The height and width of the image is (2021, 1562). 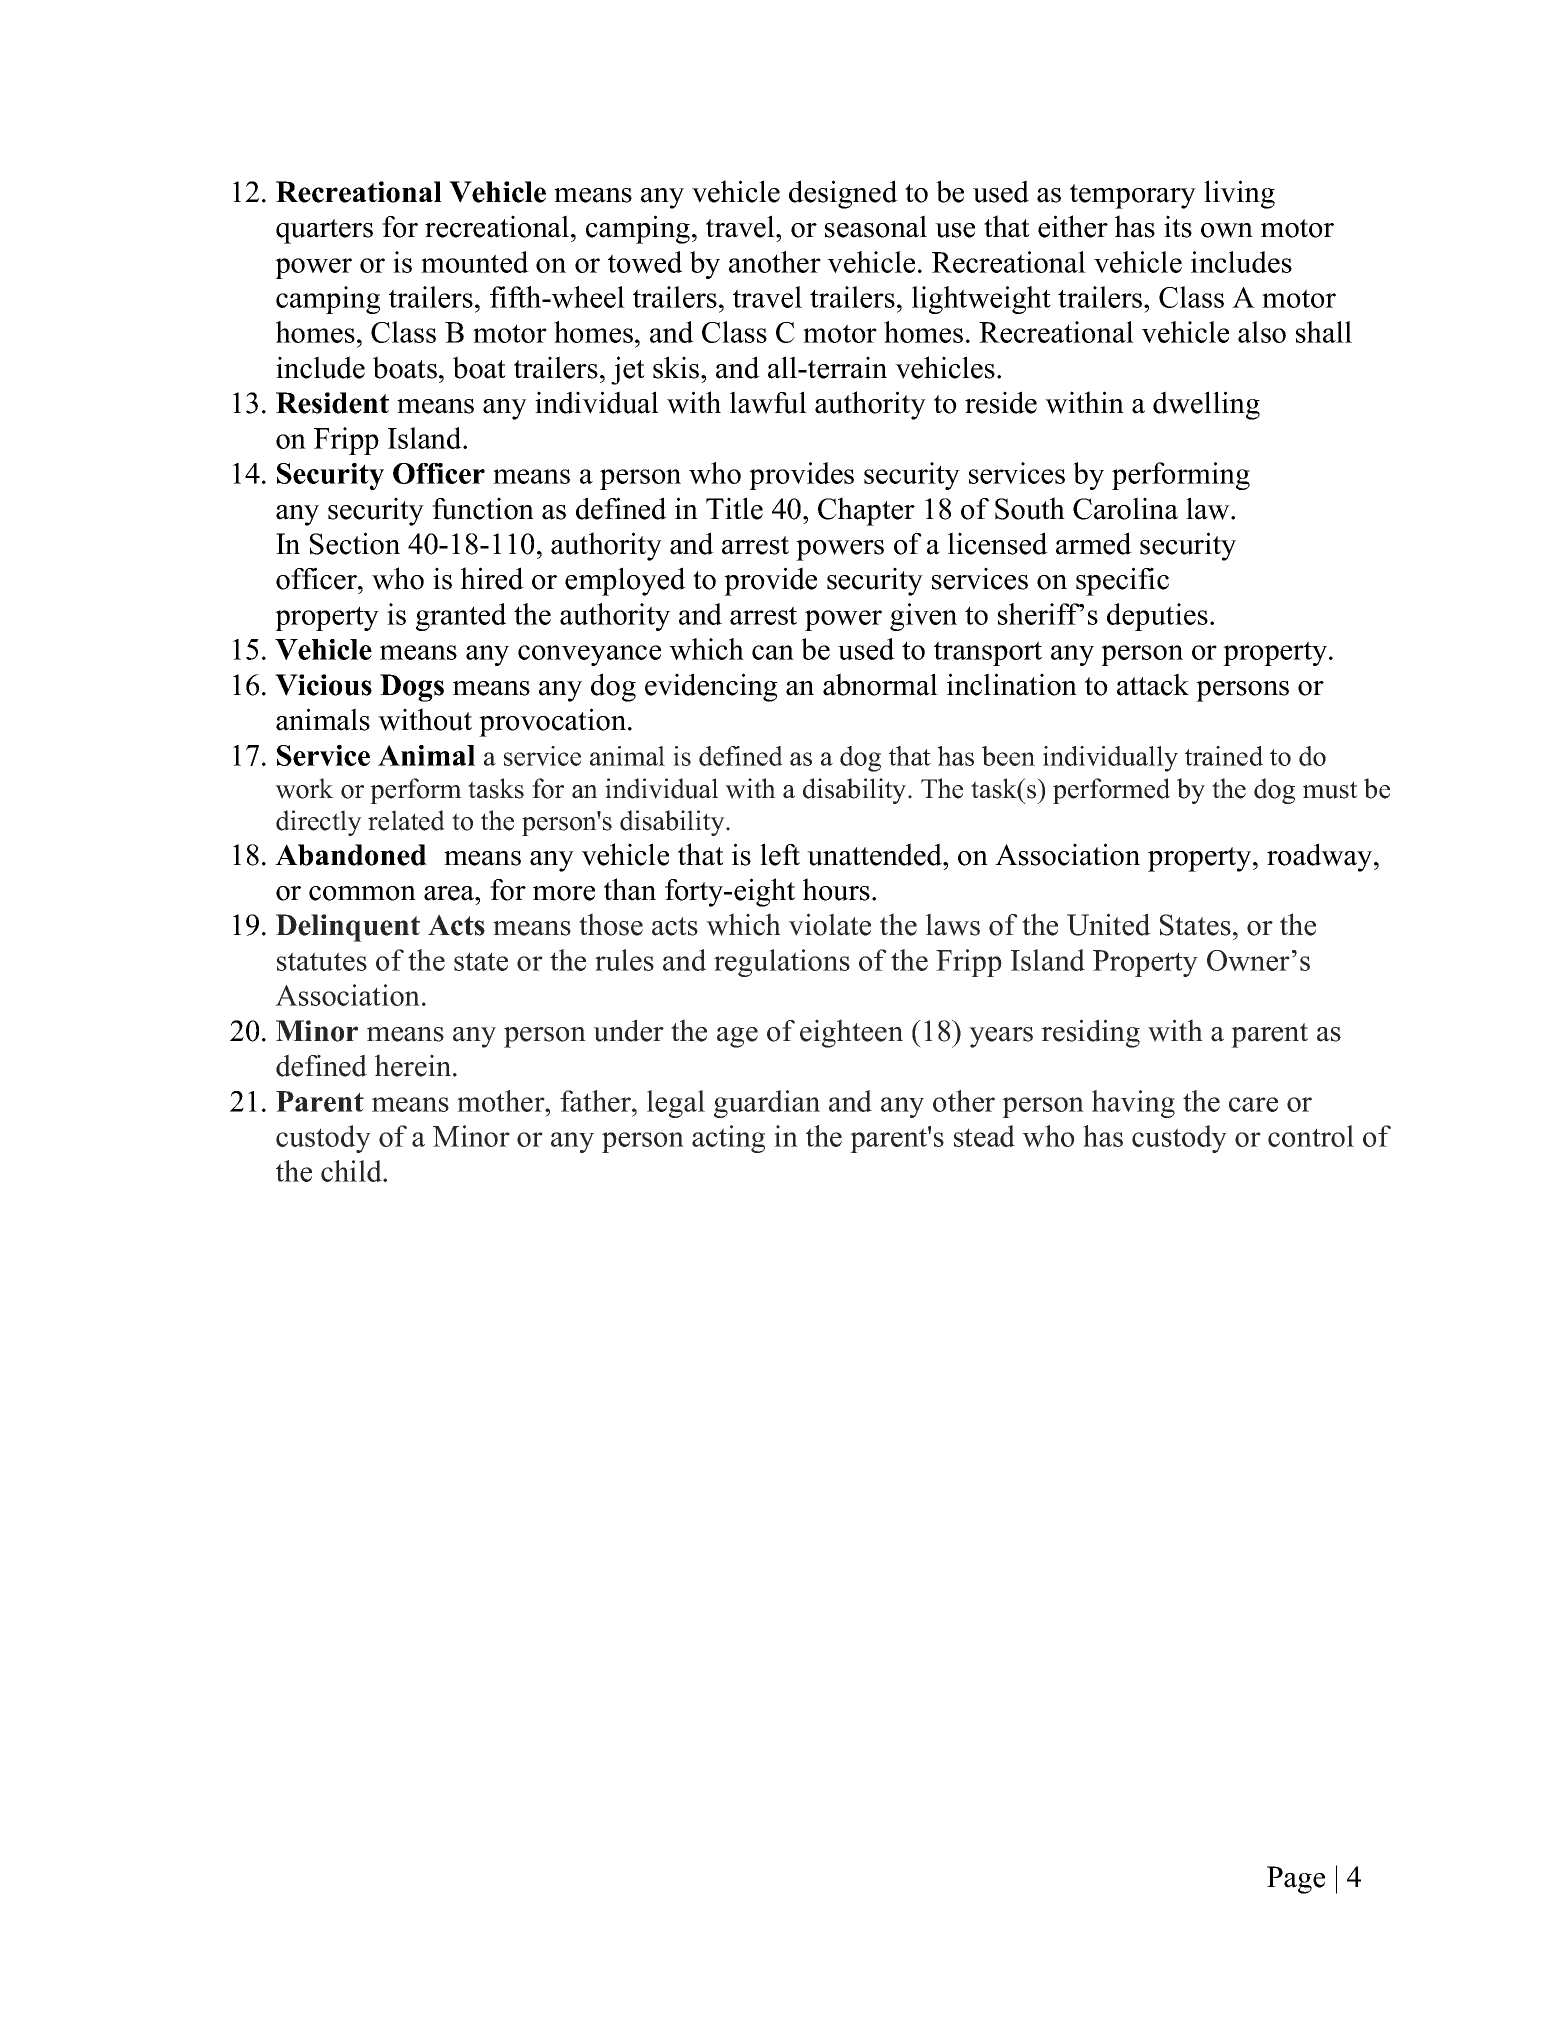 I want to click on mounted, so click(x=475, y=262).
